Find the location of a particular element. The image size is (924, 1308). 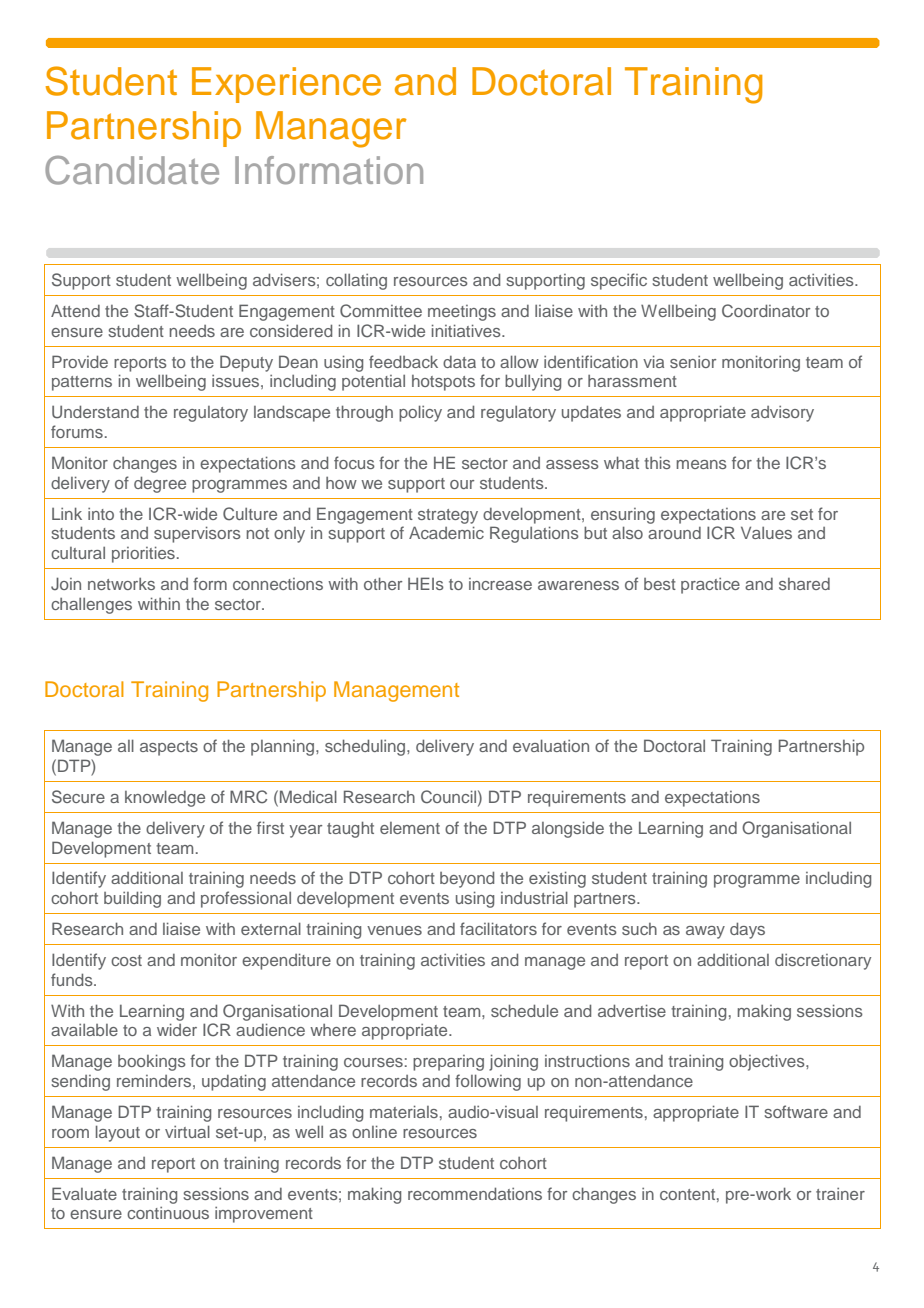

element is located at coordinates (410, 828).
